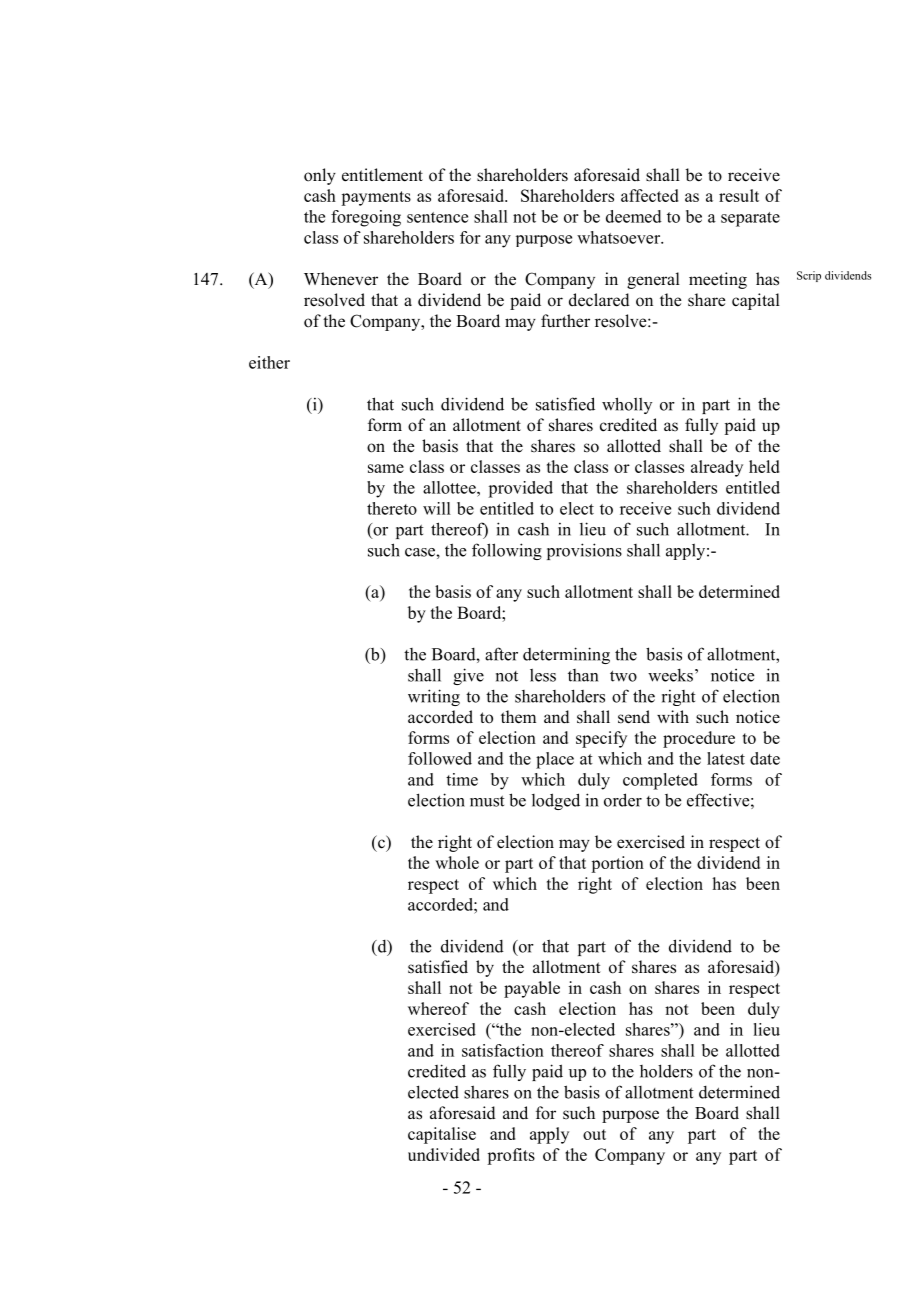 The height and width of the document is (1308, 924). Describe the element at coordinates (440, 758) in the document. I see `followed` at that location.
